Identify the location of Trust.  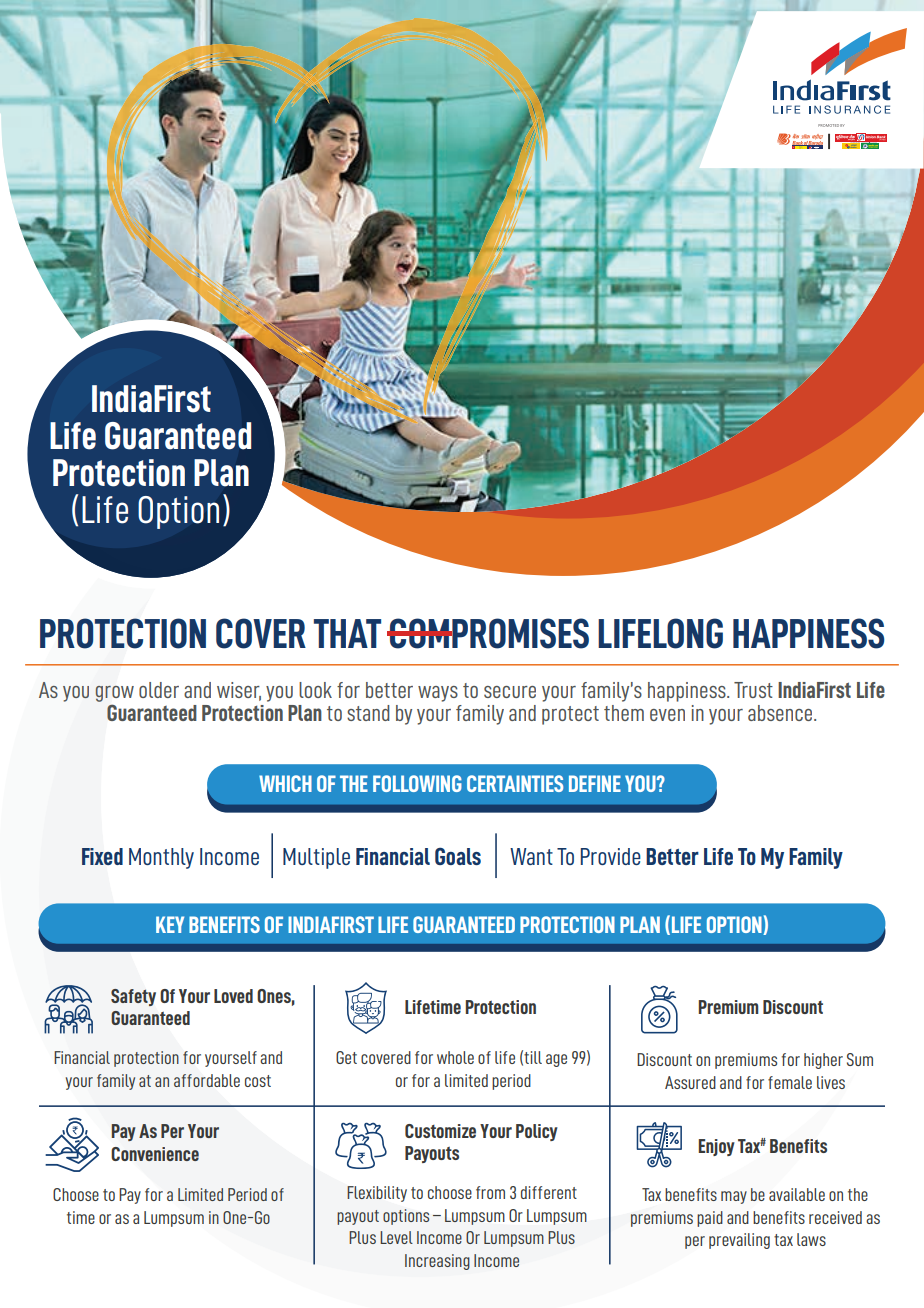
(753, 690).
